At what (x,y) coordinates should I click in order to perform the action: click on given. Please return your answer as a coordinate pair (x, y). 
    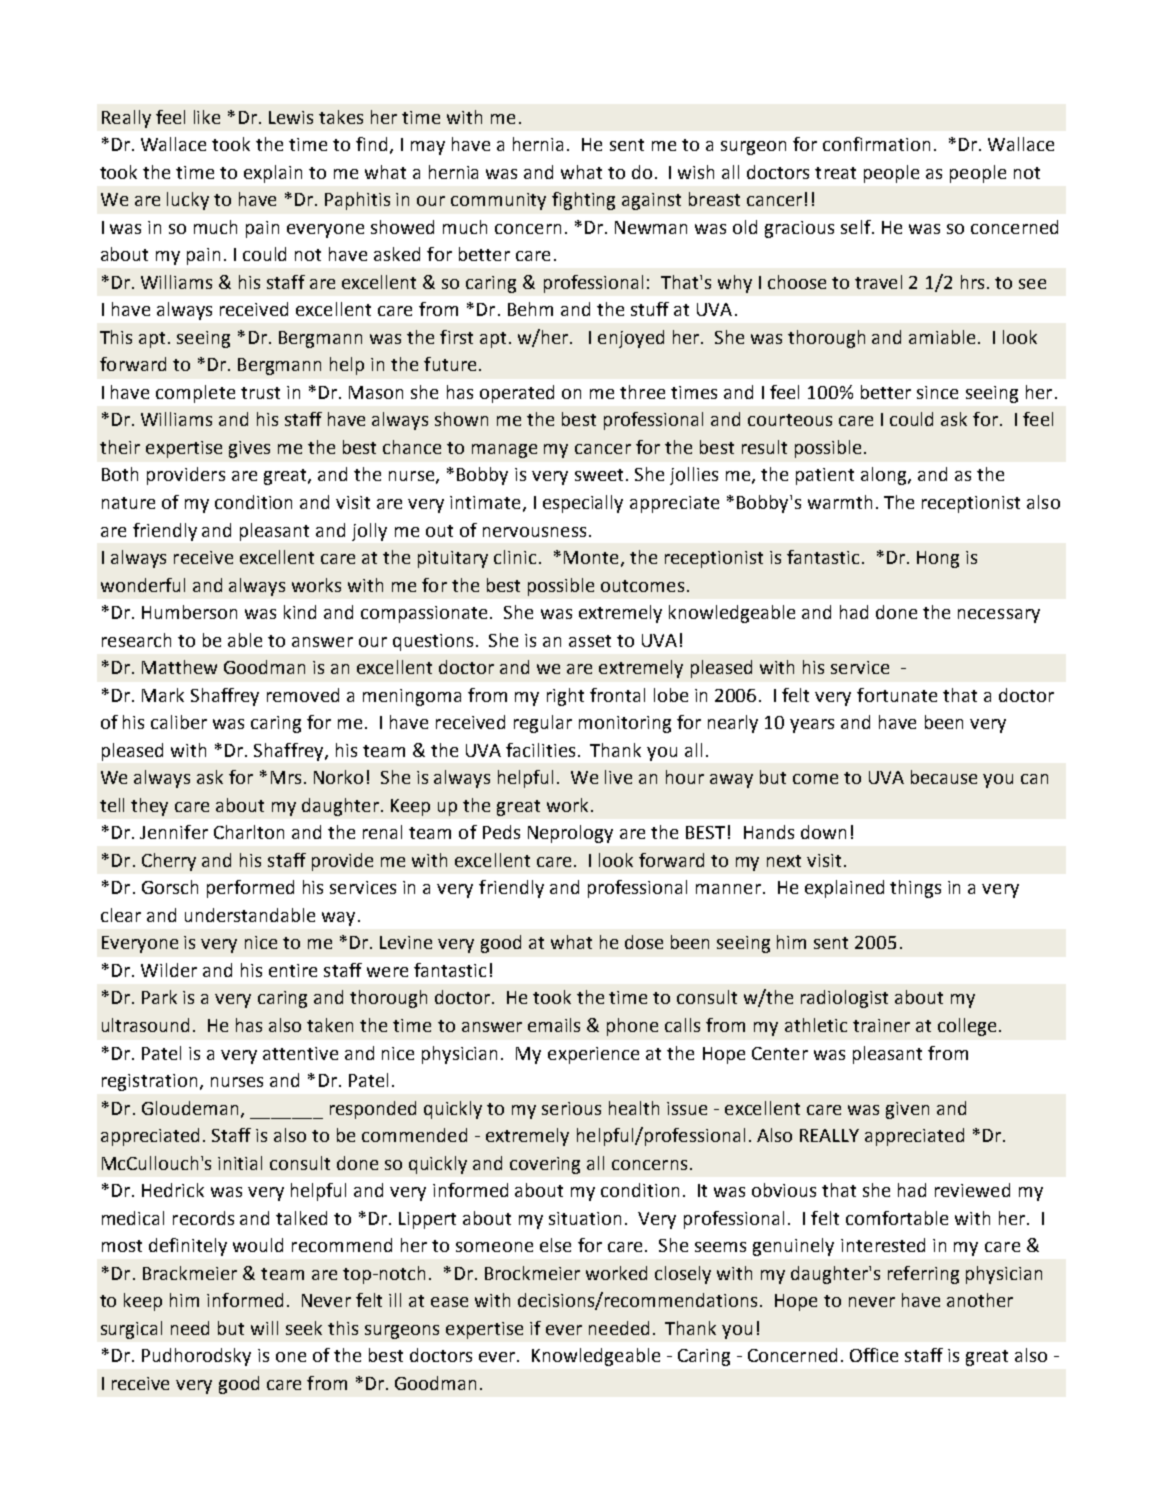
    Looking at the image, I should click on (907, 1110).
